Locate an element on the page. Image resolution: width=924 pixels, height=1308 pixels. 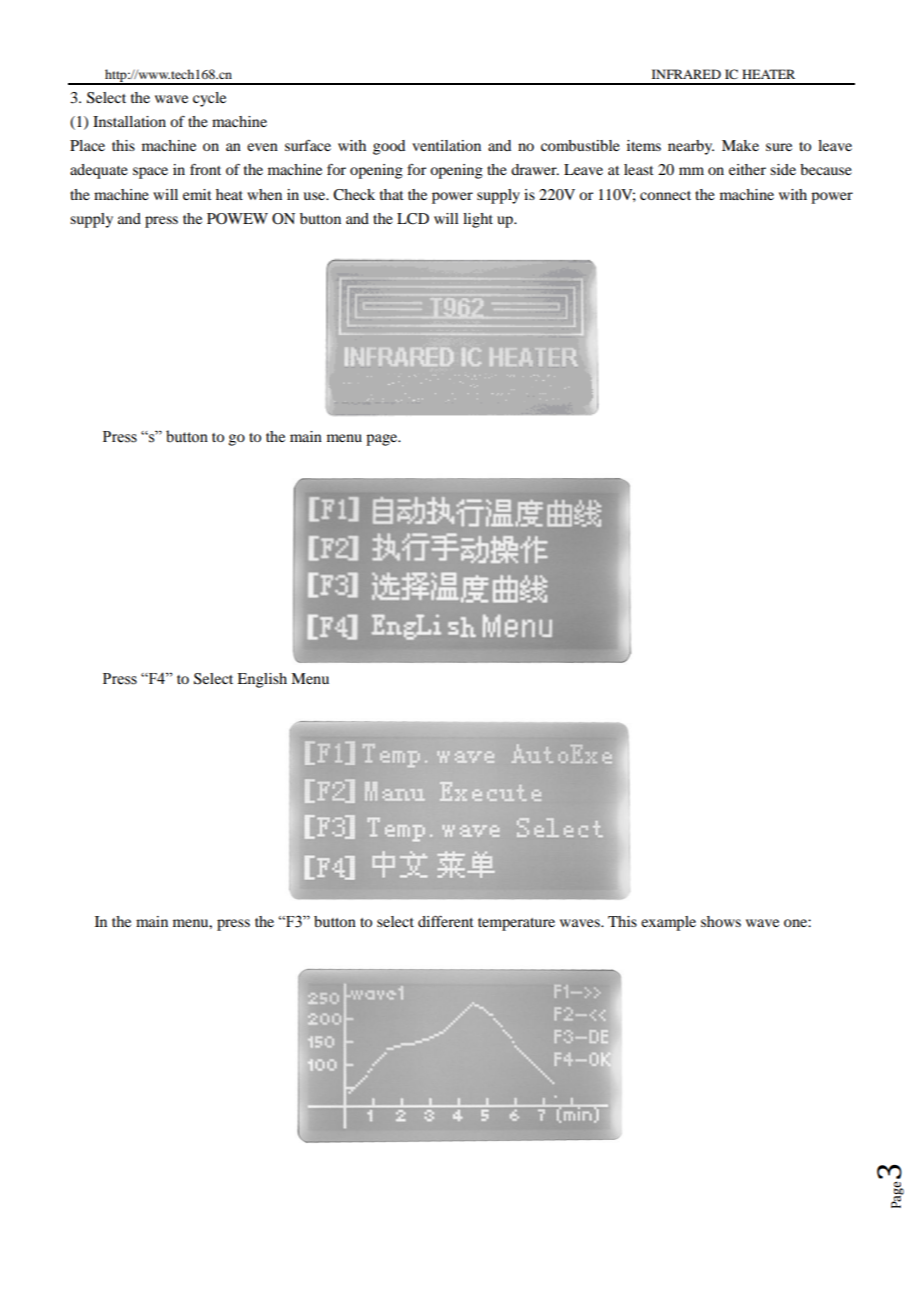
ventilation is located at coordinates (446, 145).
